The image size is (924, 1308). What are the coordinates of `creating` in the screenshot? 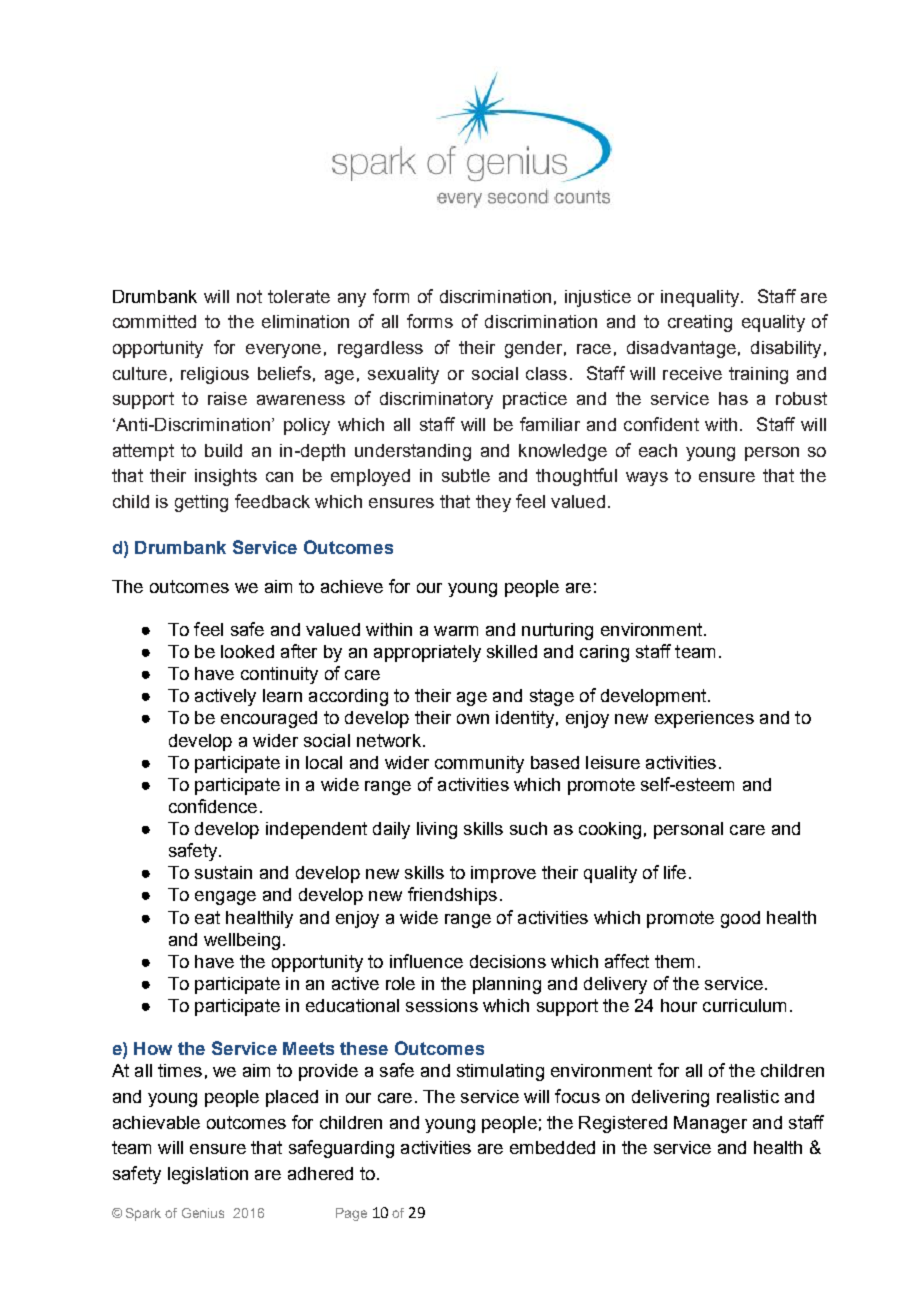 It's located at (700, 323).
